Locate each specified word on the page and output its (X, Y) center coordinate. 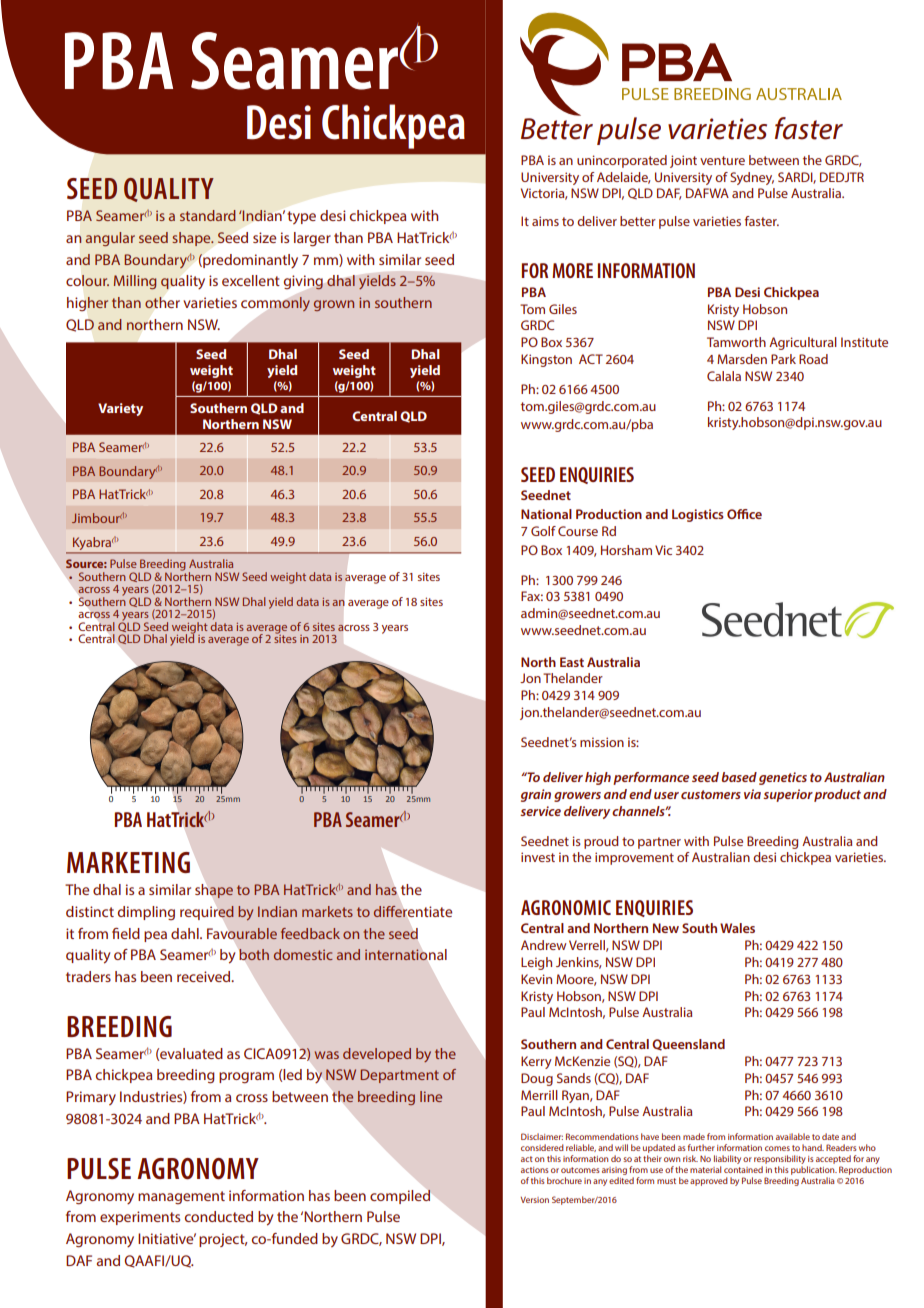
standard (208, 215)
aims (545, 221)
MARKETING (128, 862)
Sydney (752, 178)
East (572, 662)
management (181, 1197)
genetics (783, 778)
